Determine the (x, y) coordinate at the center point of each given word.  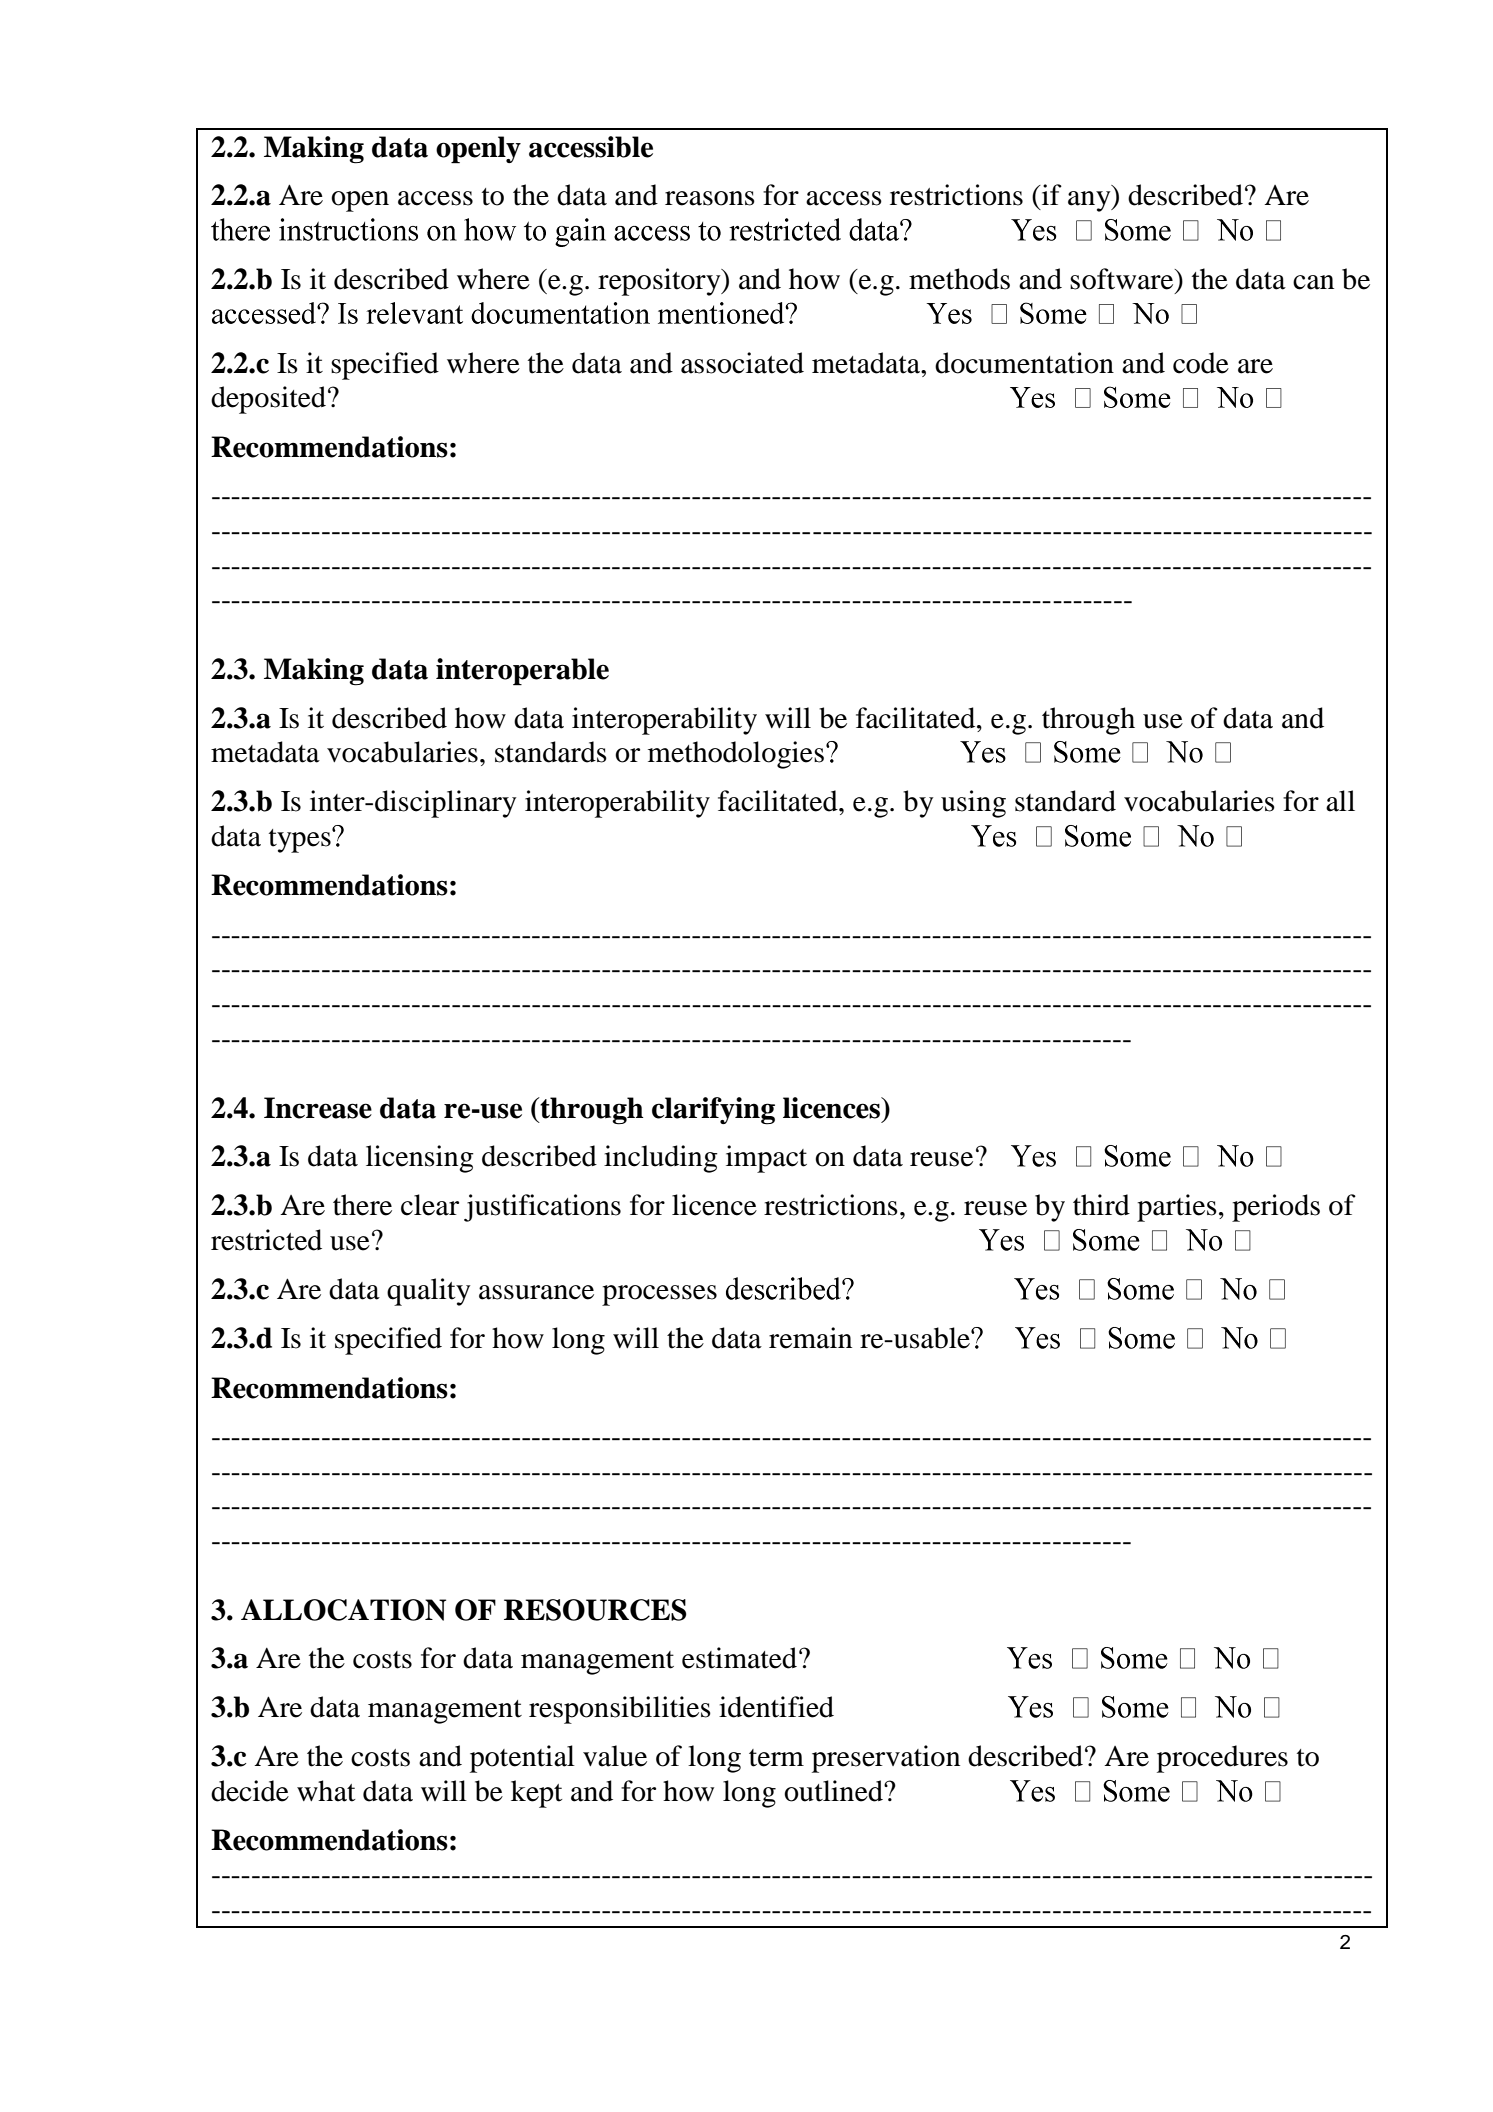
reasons (710, 198)
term (776, 1758)
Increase (318, 1108)
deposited (270, 400)
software (1123, 279)
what (326, 1791)
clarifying (713, 1111)
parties (1177, 1208)
